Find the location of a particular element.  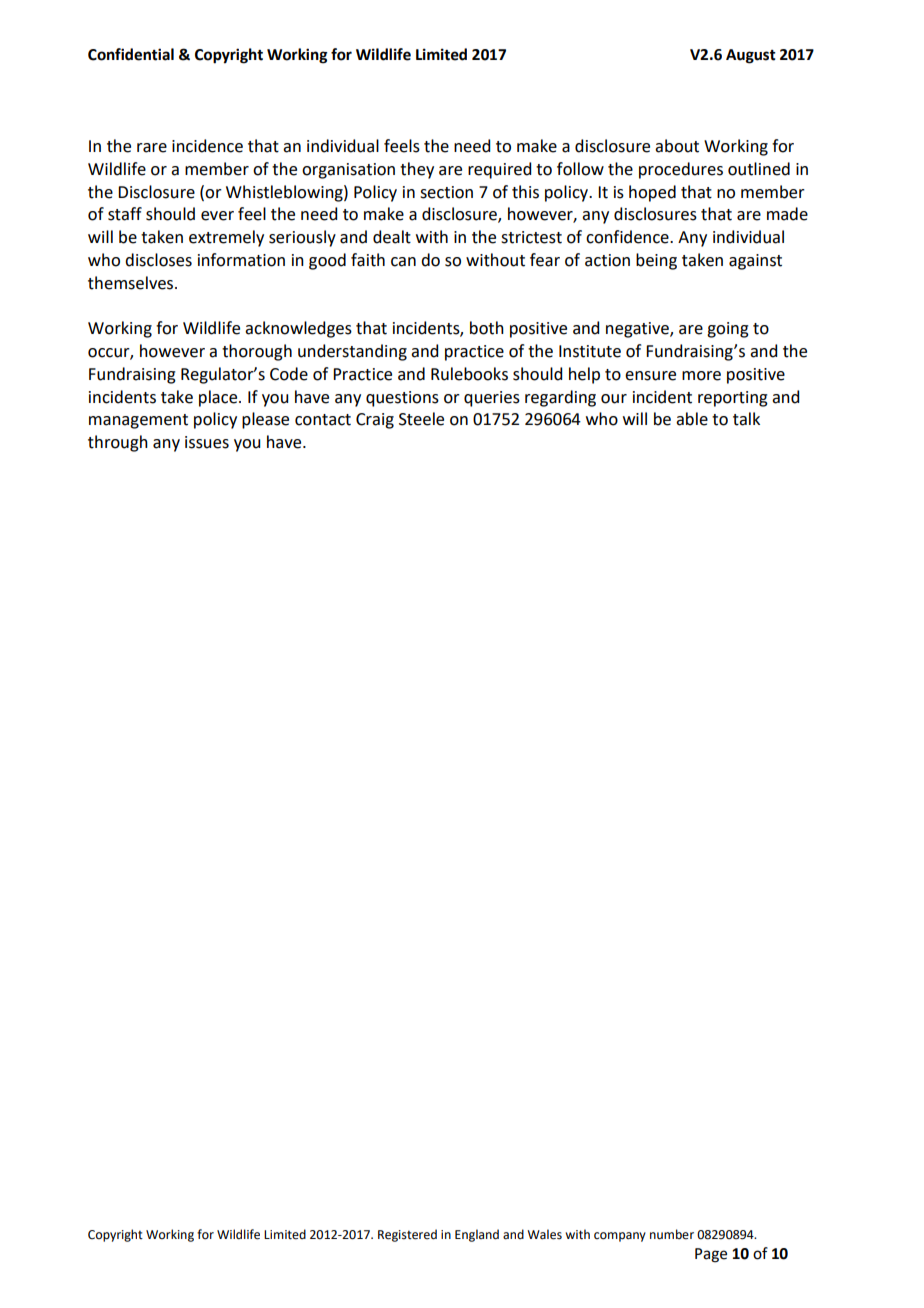

able is located at coordinates (692, 419).
